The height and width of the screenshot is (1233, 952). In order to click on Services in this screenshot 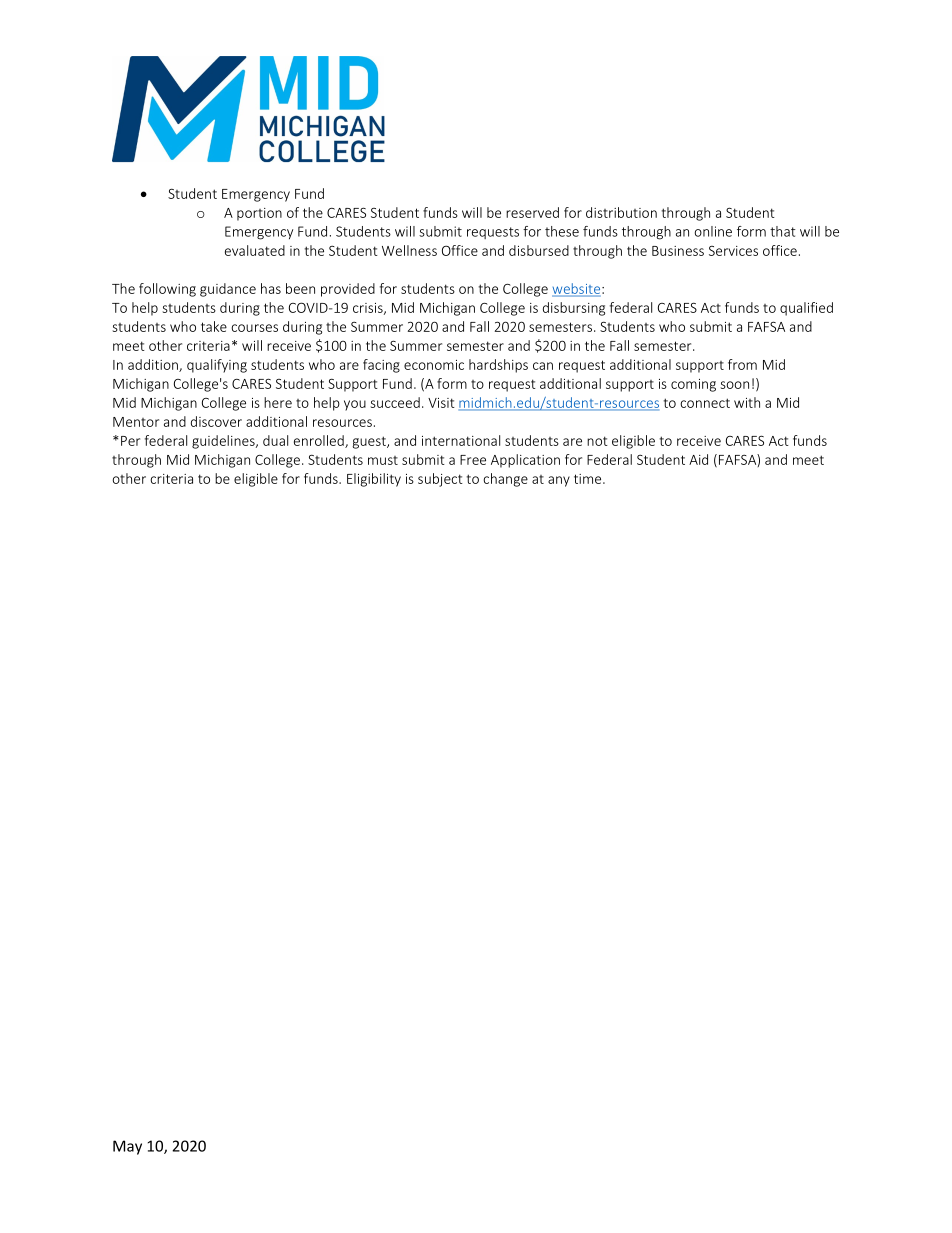, I will do `click(733, 251)`.
